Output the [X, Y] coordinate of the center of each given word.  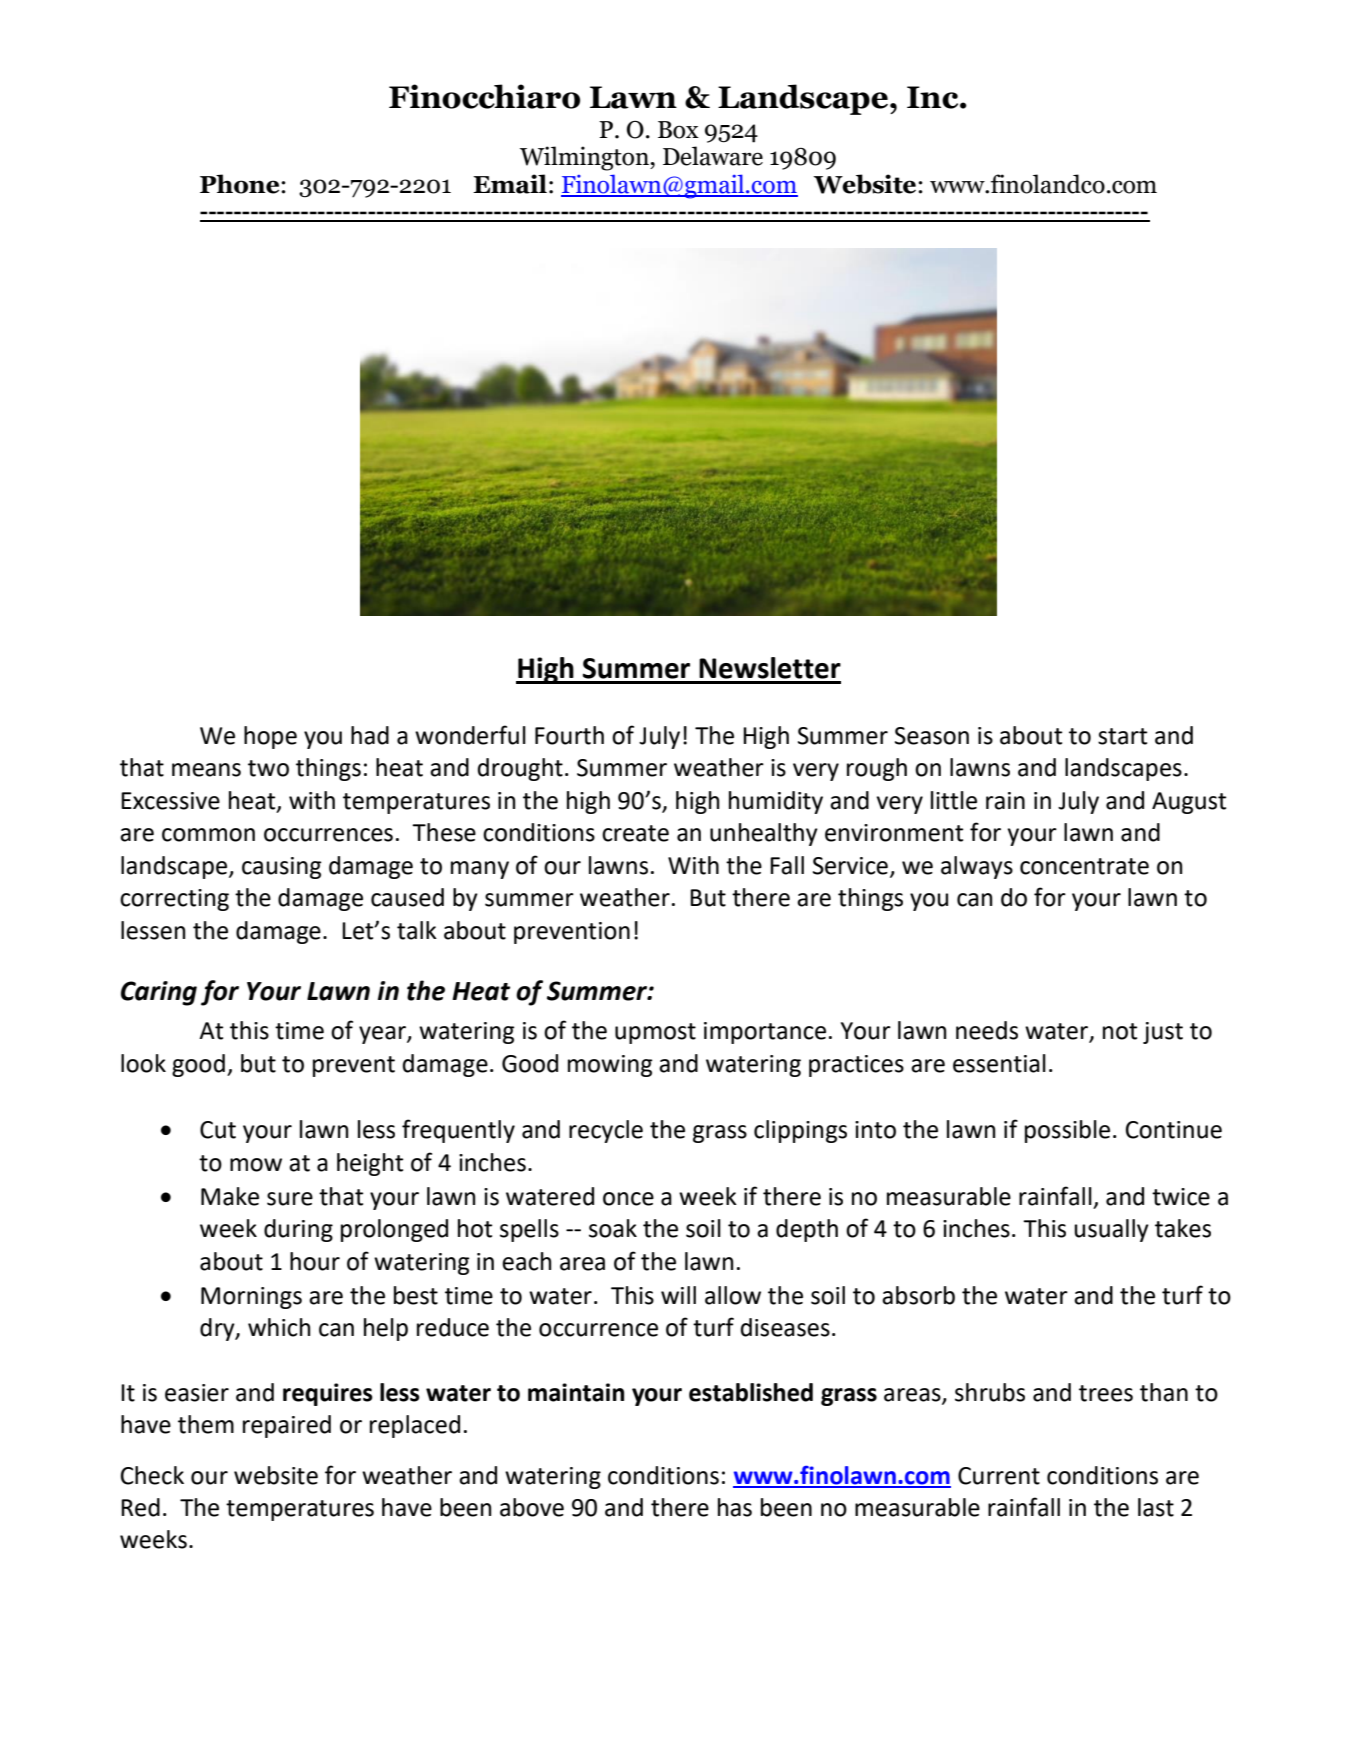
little [954, 800]
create [635, 833]
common [208, 835]
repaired [287, 1426]
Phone [241, 184]
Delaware [713, 156]
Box [678, 130]
